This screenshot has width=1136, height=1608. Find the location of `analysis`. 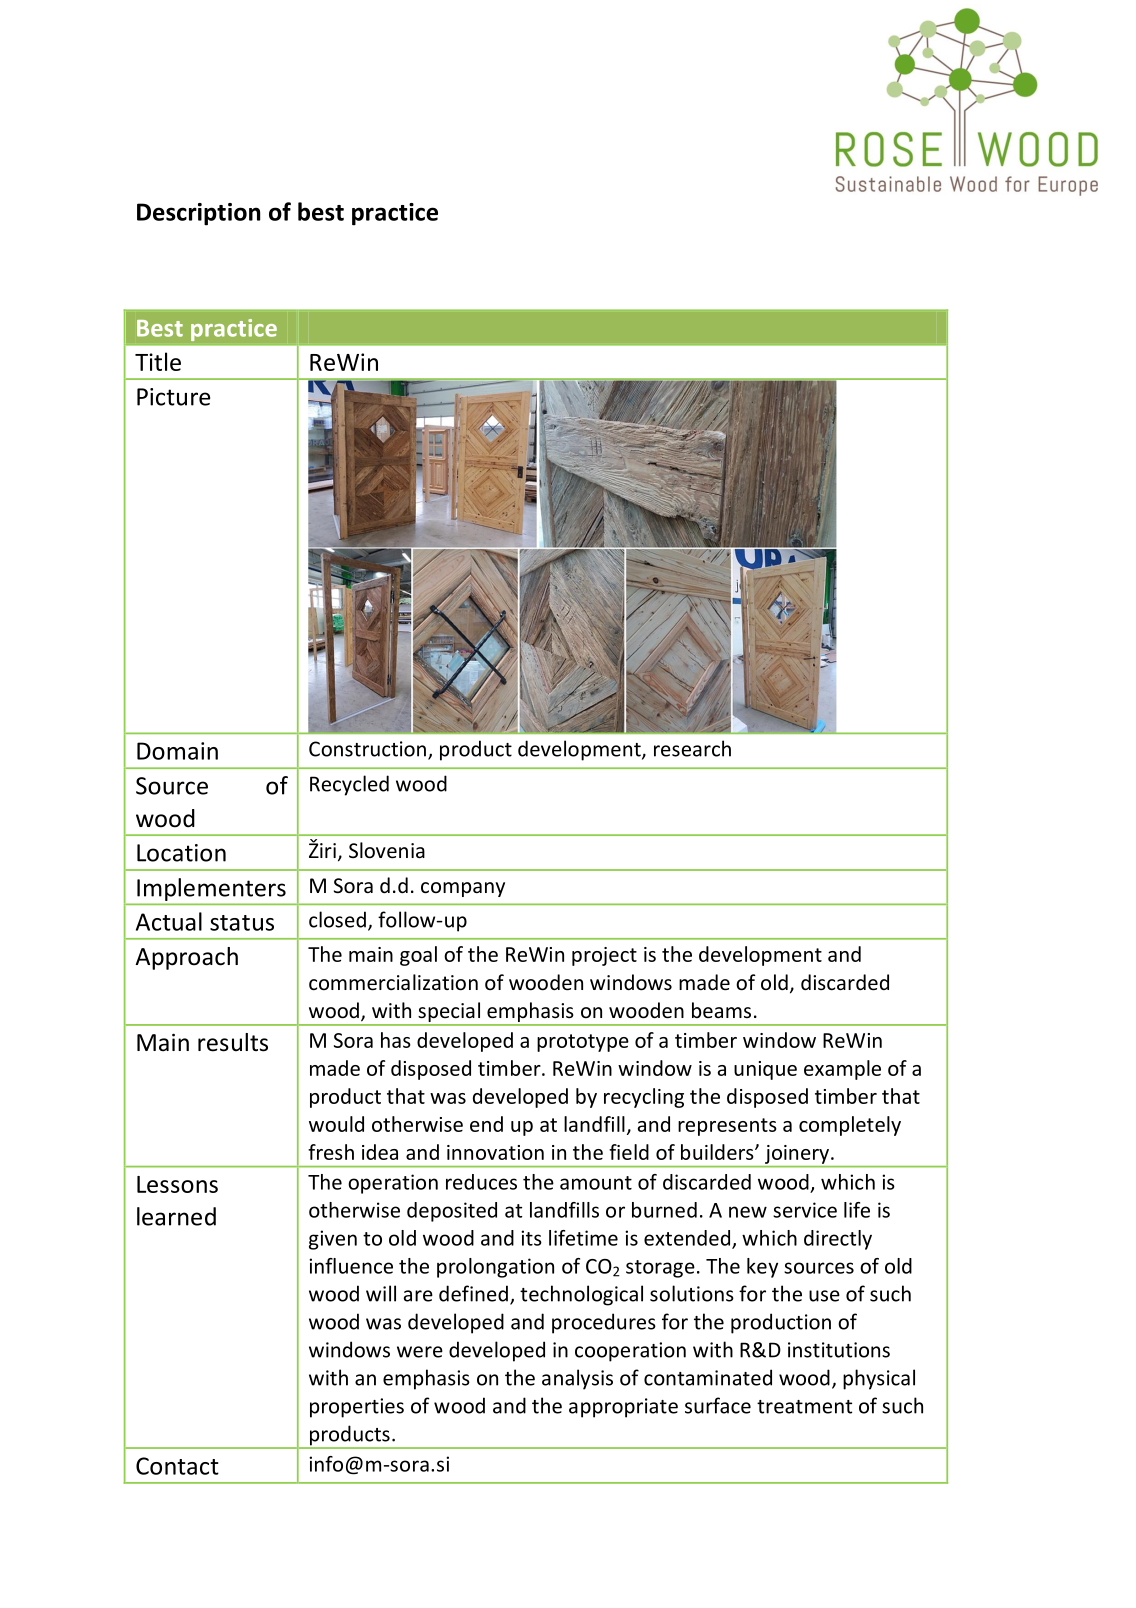

analysis is located at coordinates (577, 1379).
